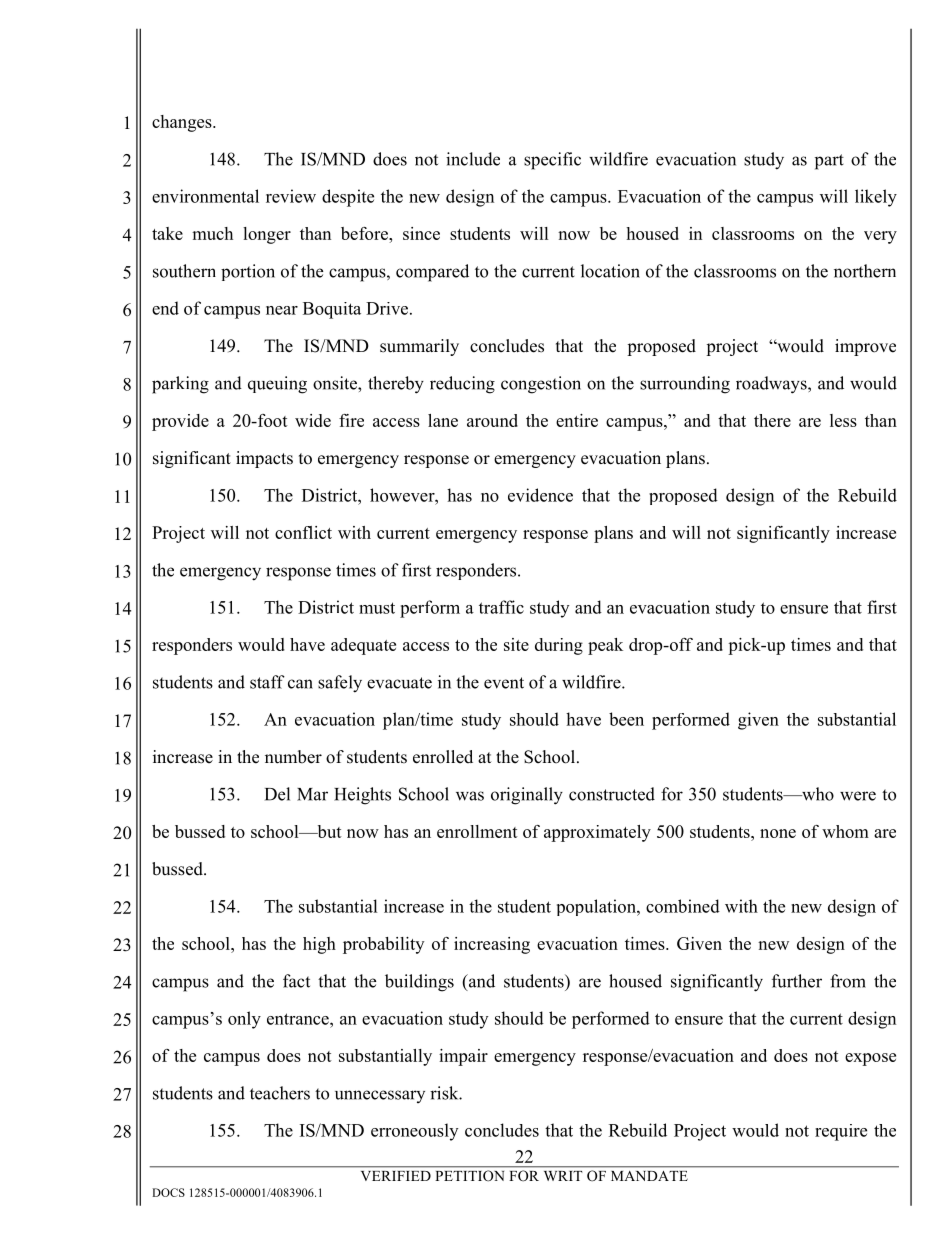 The image size is (952, 1233). What do you see at coordinates (168, 1192) in the screenshot?
I see `DOCS` at bounding box center [168, 1192].
